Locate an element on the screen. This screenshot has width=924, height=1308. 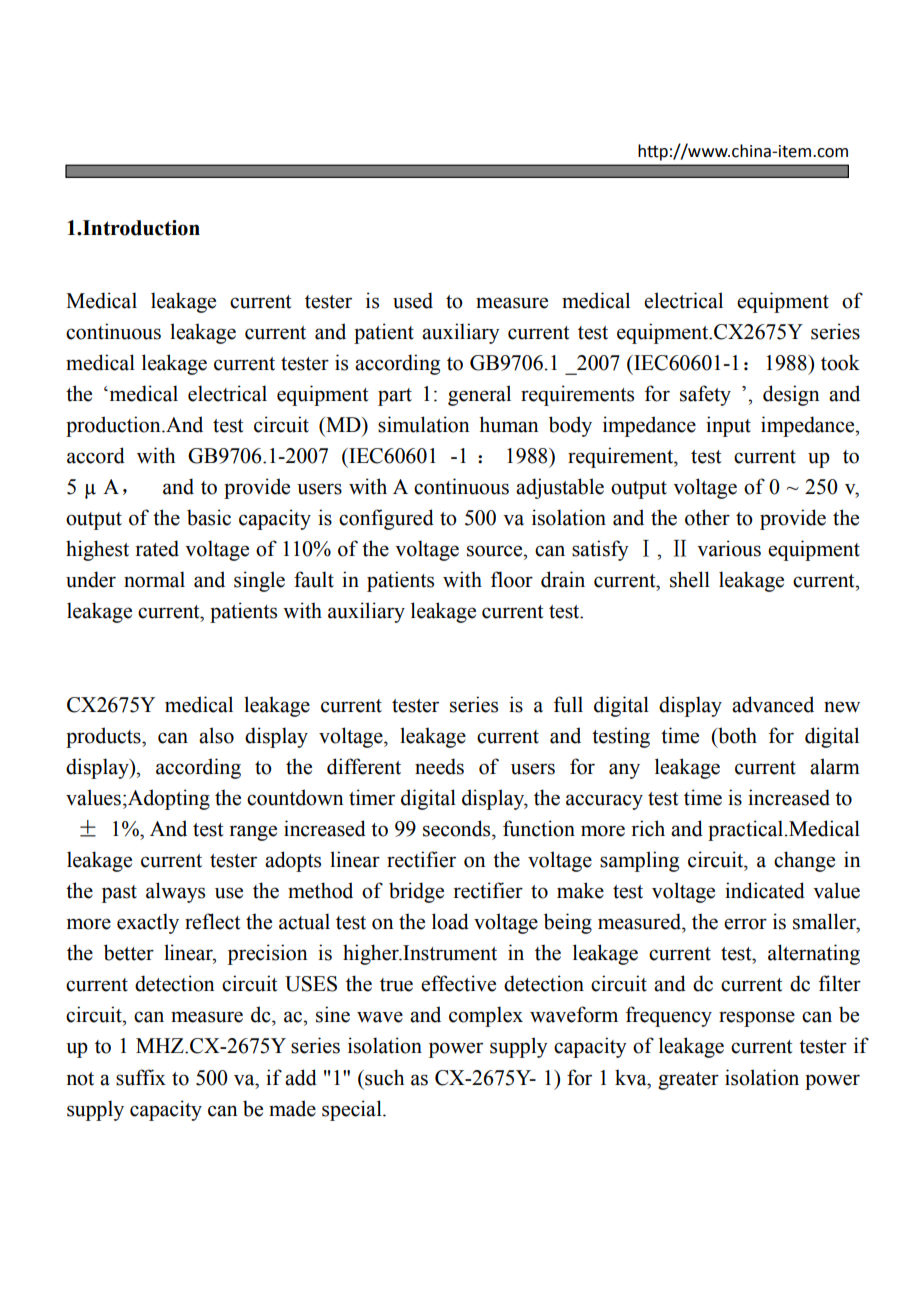
suffix is located at coordinates (141, 1077).
